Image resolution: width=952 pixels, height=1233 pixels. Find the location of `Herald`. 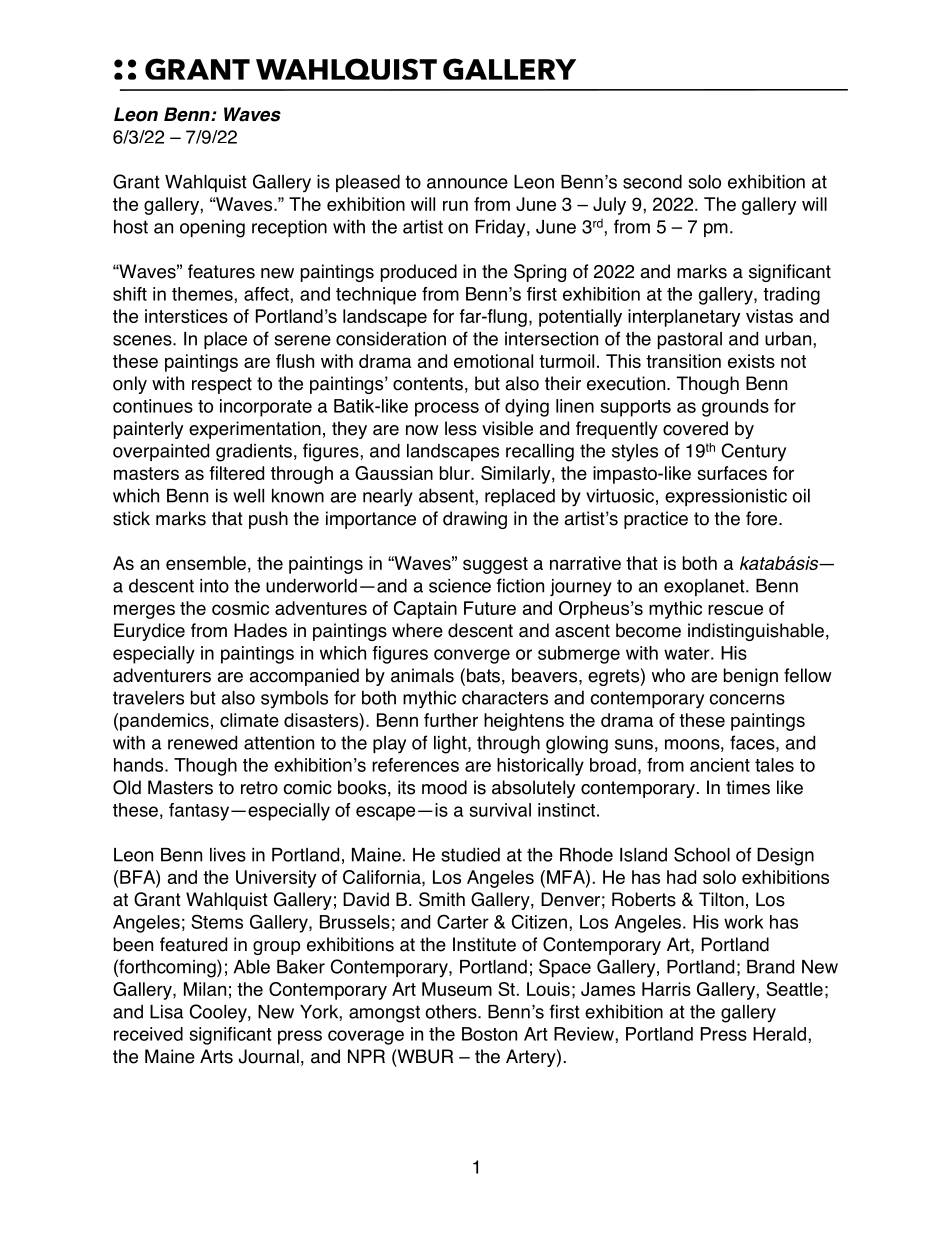

Herald is located at coordinates (779, 1034).
